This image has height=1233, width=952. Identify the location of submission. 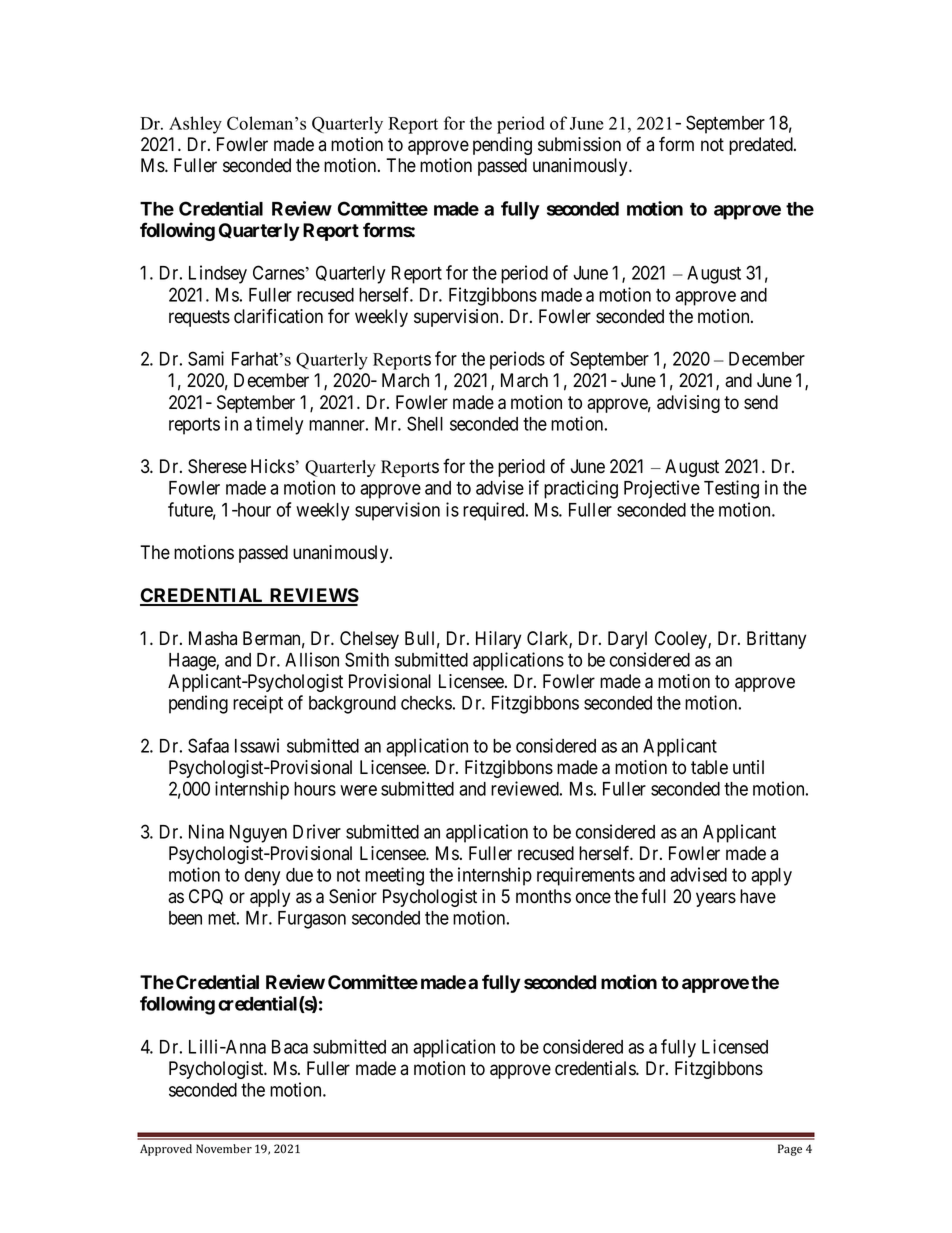
(579, 144).
